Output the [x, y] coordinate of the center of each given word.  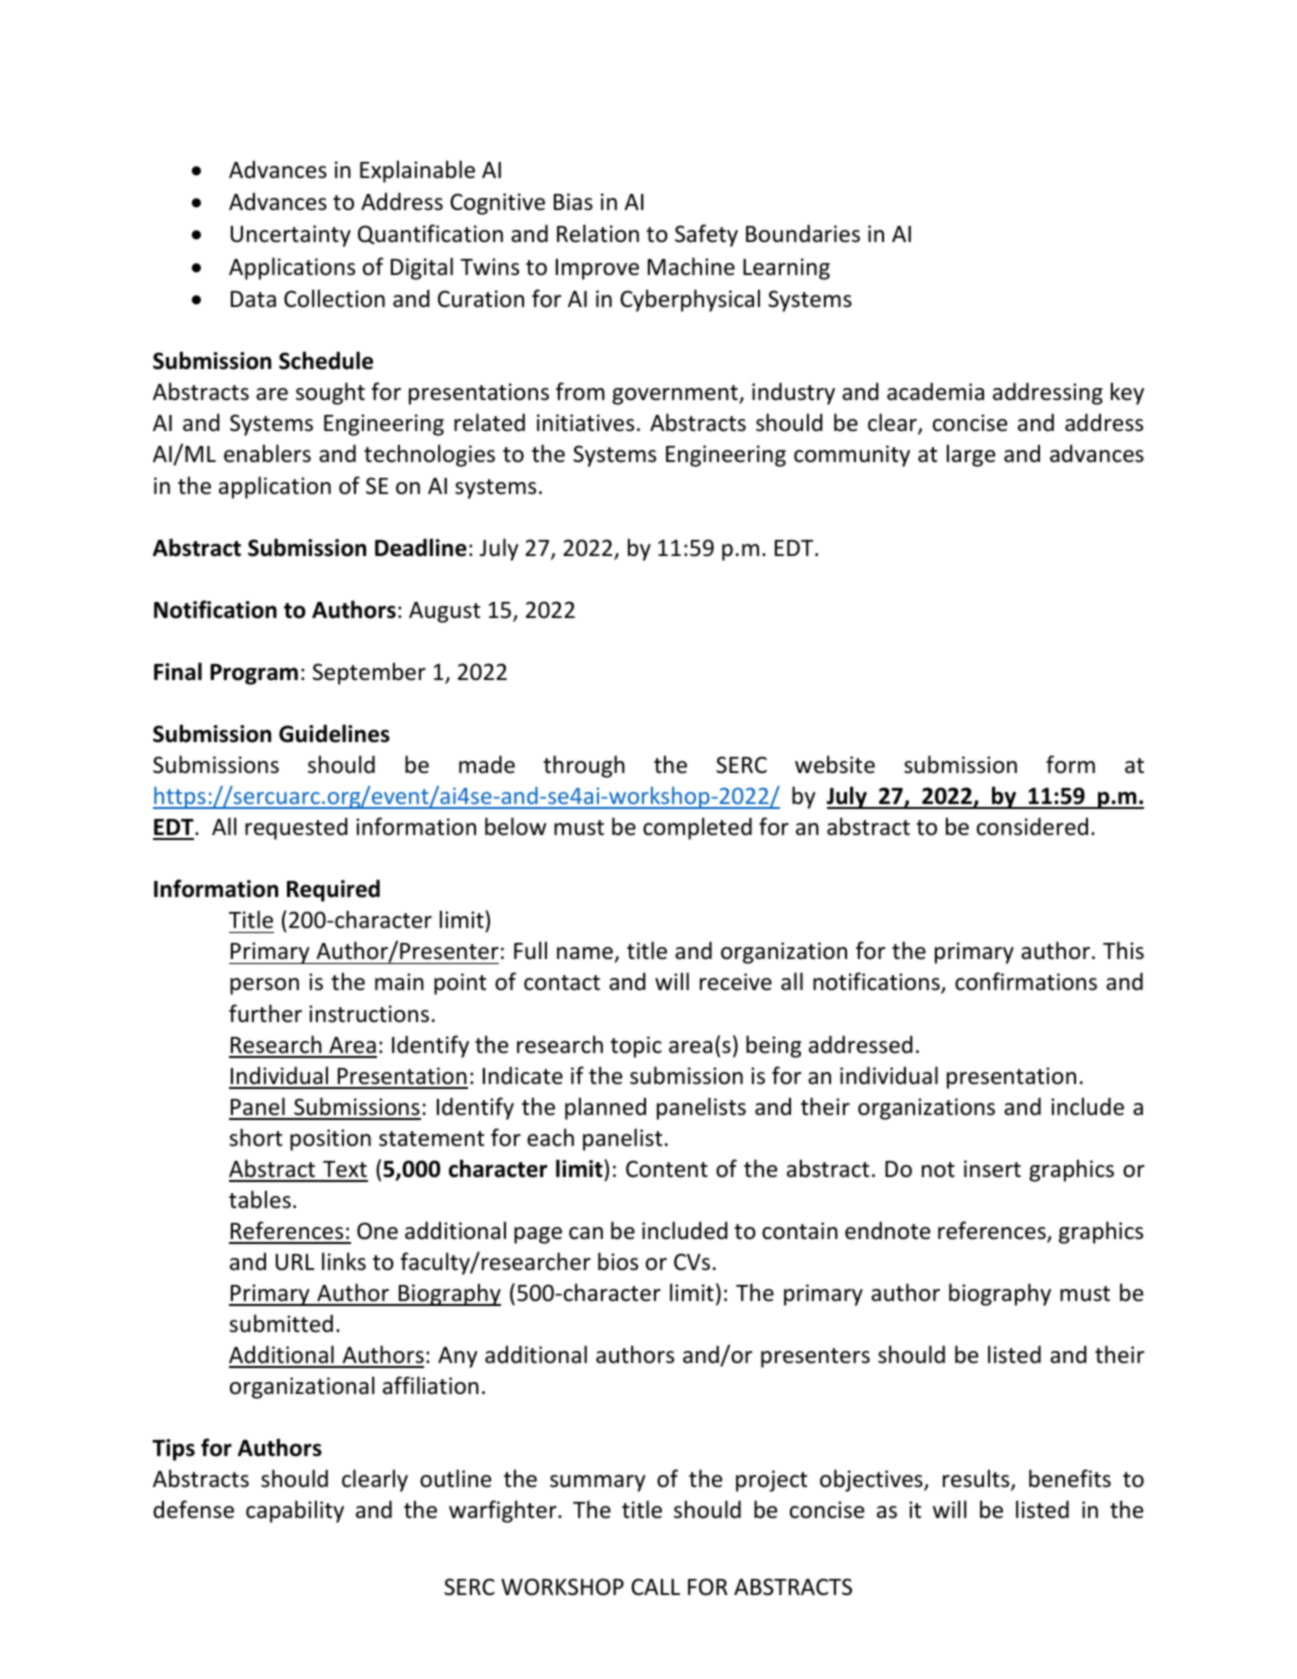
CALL [655, 1586]
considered [1032, 826]
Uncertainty [291, 236]
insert [992, 1169]
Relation [598, 233]
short [255, 1137]
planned [605, 1108]
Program [254, 674]
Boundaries [803, 233]
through [584, 766]
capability [295, 1511]
